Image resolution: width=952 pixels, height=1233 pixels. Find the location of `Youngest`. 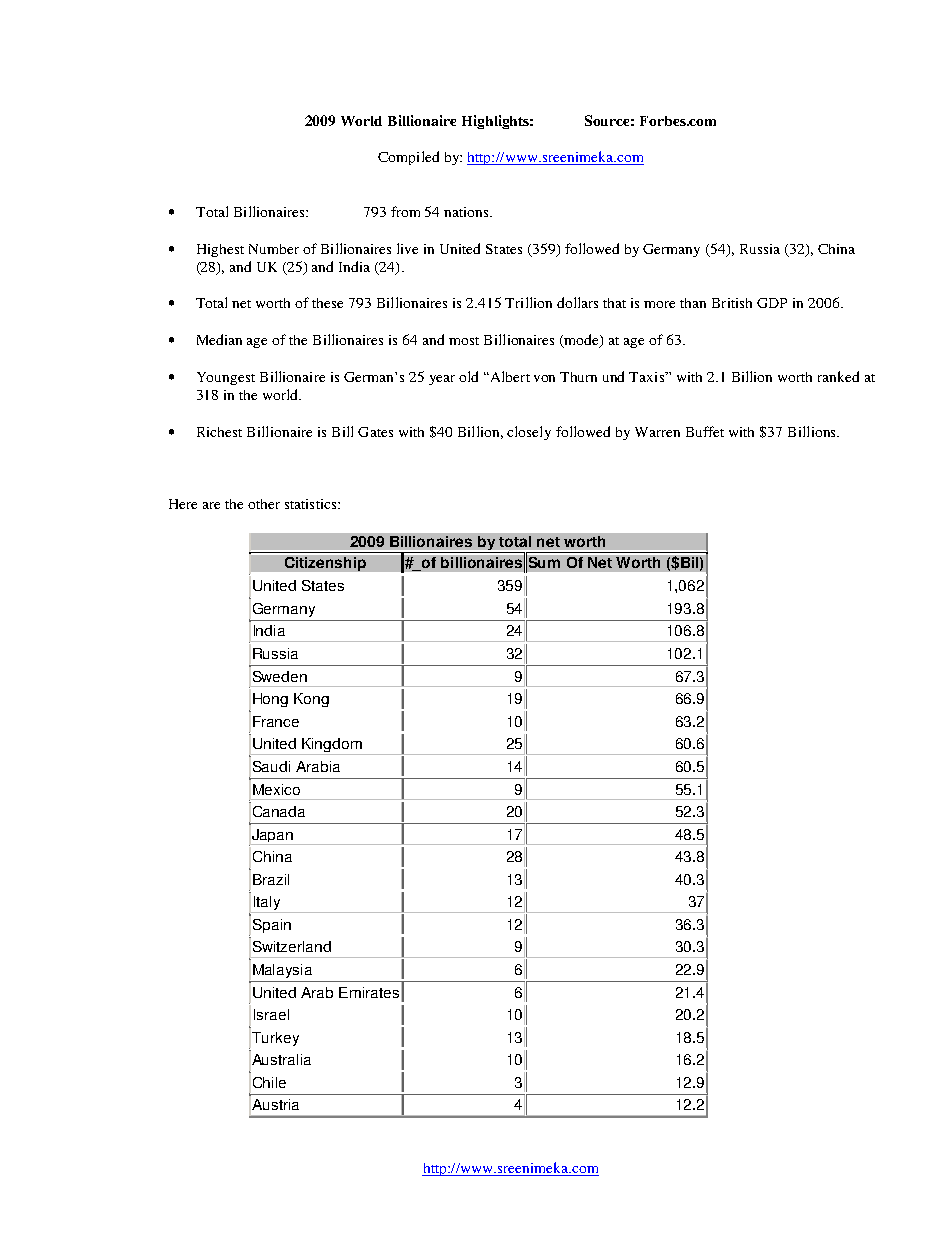

Youngest is located at coordinates (226, 378).
